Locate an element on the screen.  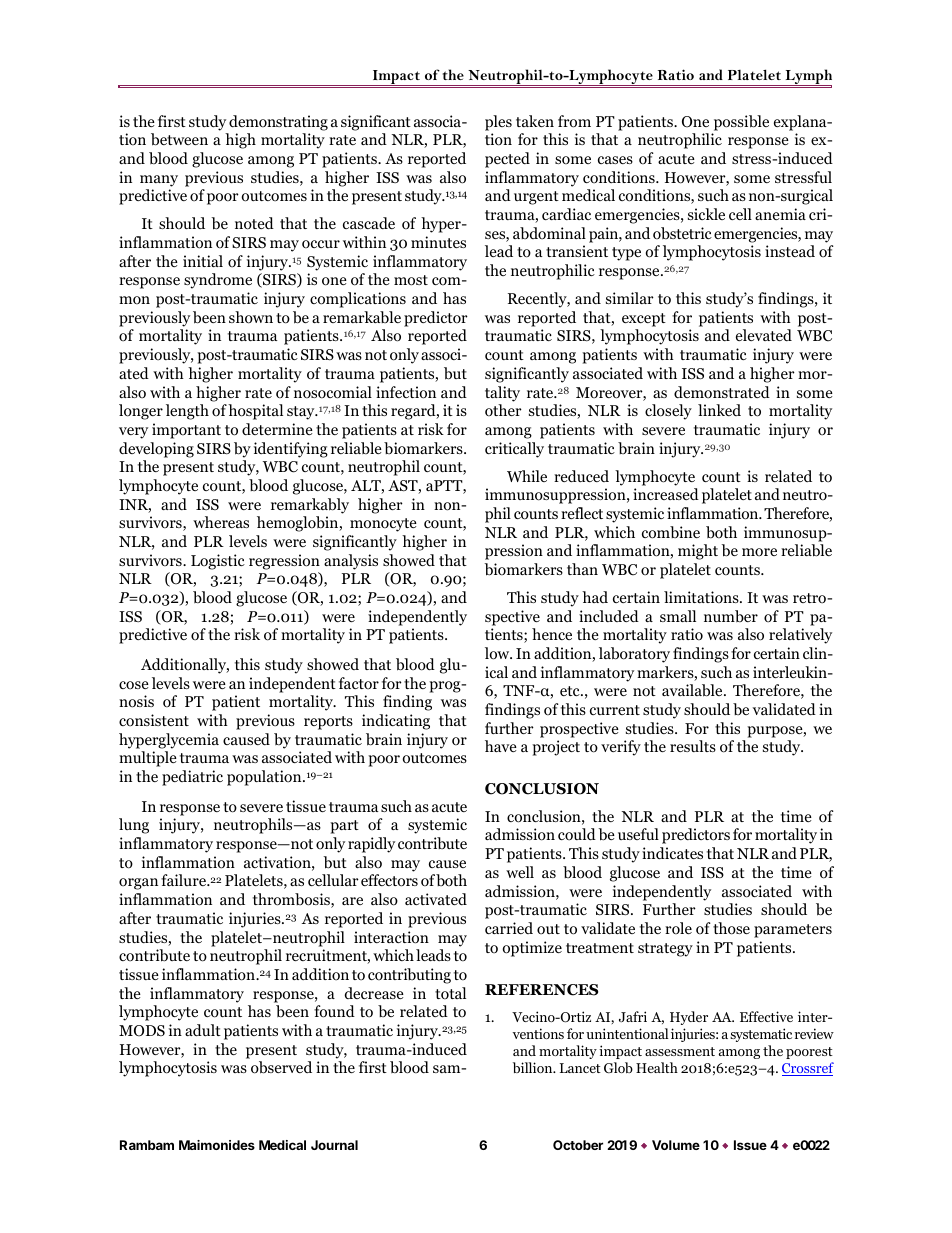
other is located at coordinates (503, 410).
